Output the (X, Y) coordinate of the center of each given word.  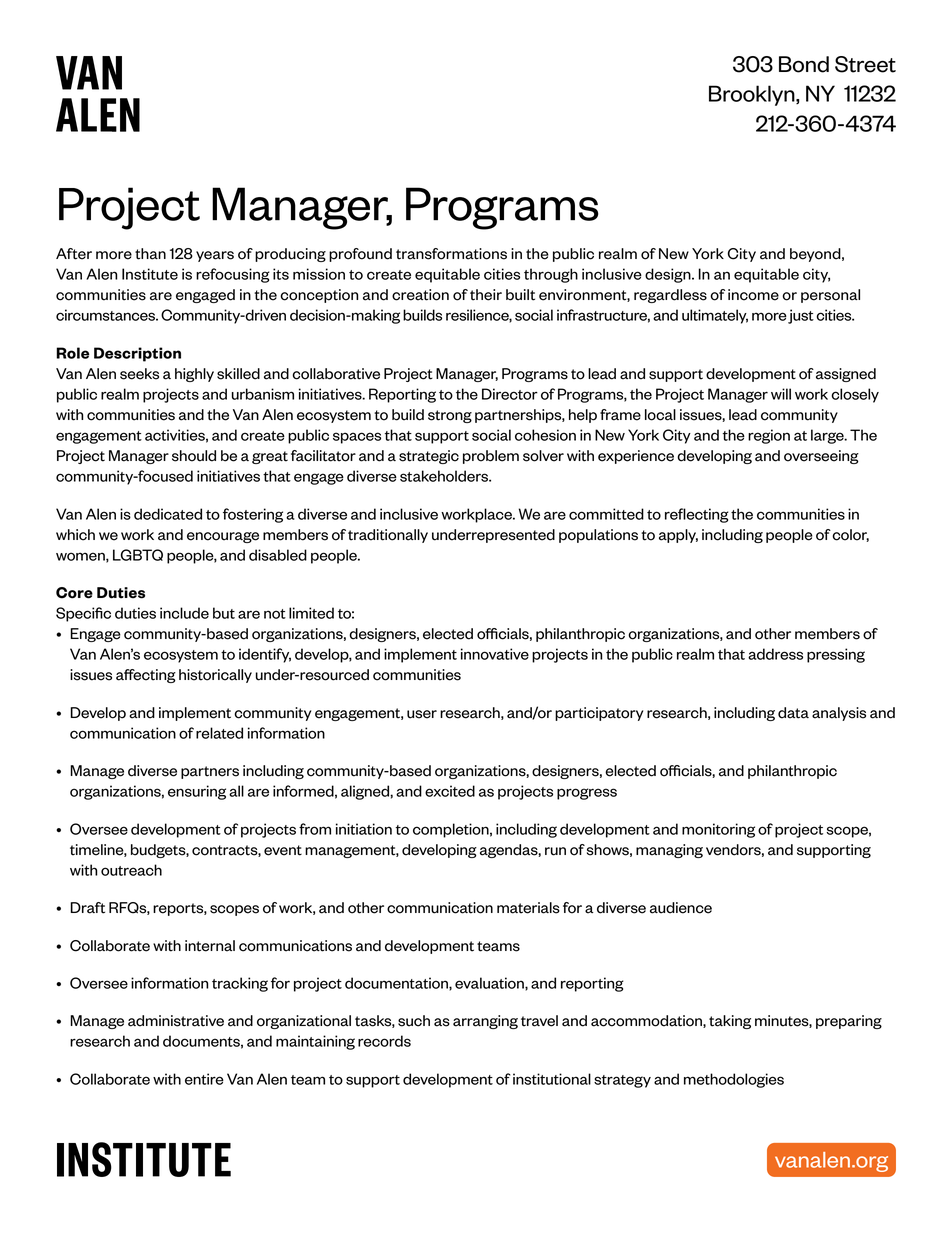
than (150, 254)
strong (450, 416)
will (781, 394)
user (422, 714)
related (219, 733)
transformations (451, 254)
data (793, 713)
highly (194, 375)
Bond (804, 64)
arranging (485, 1022)
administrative (176, 1021)
